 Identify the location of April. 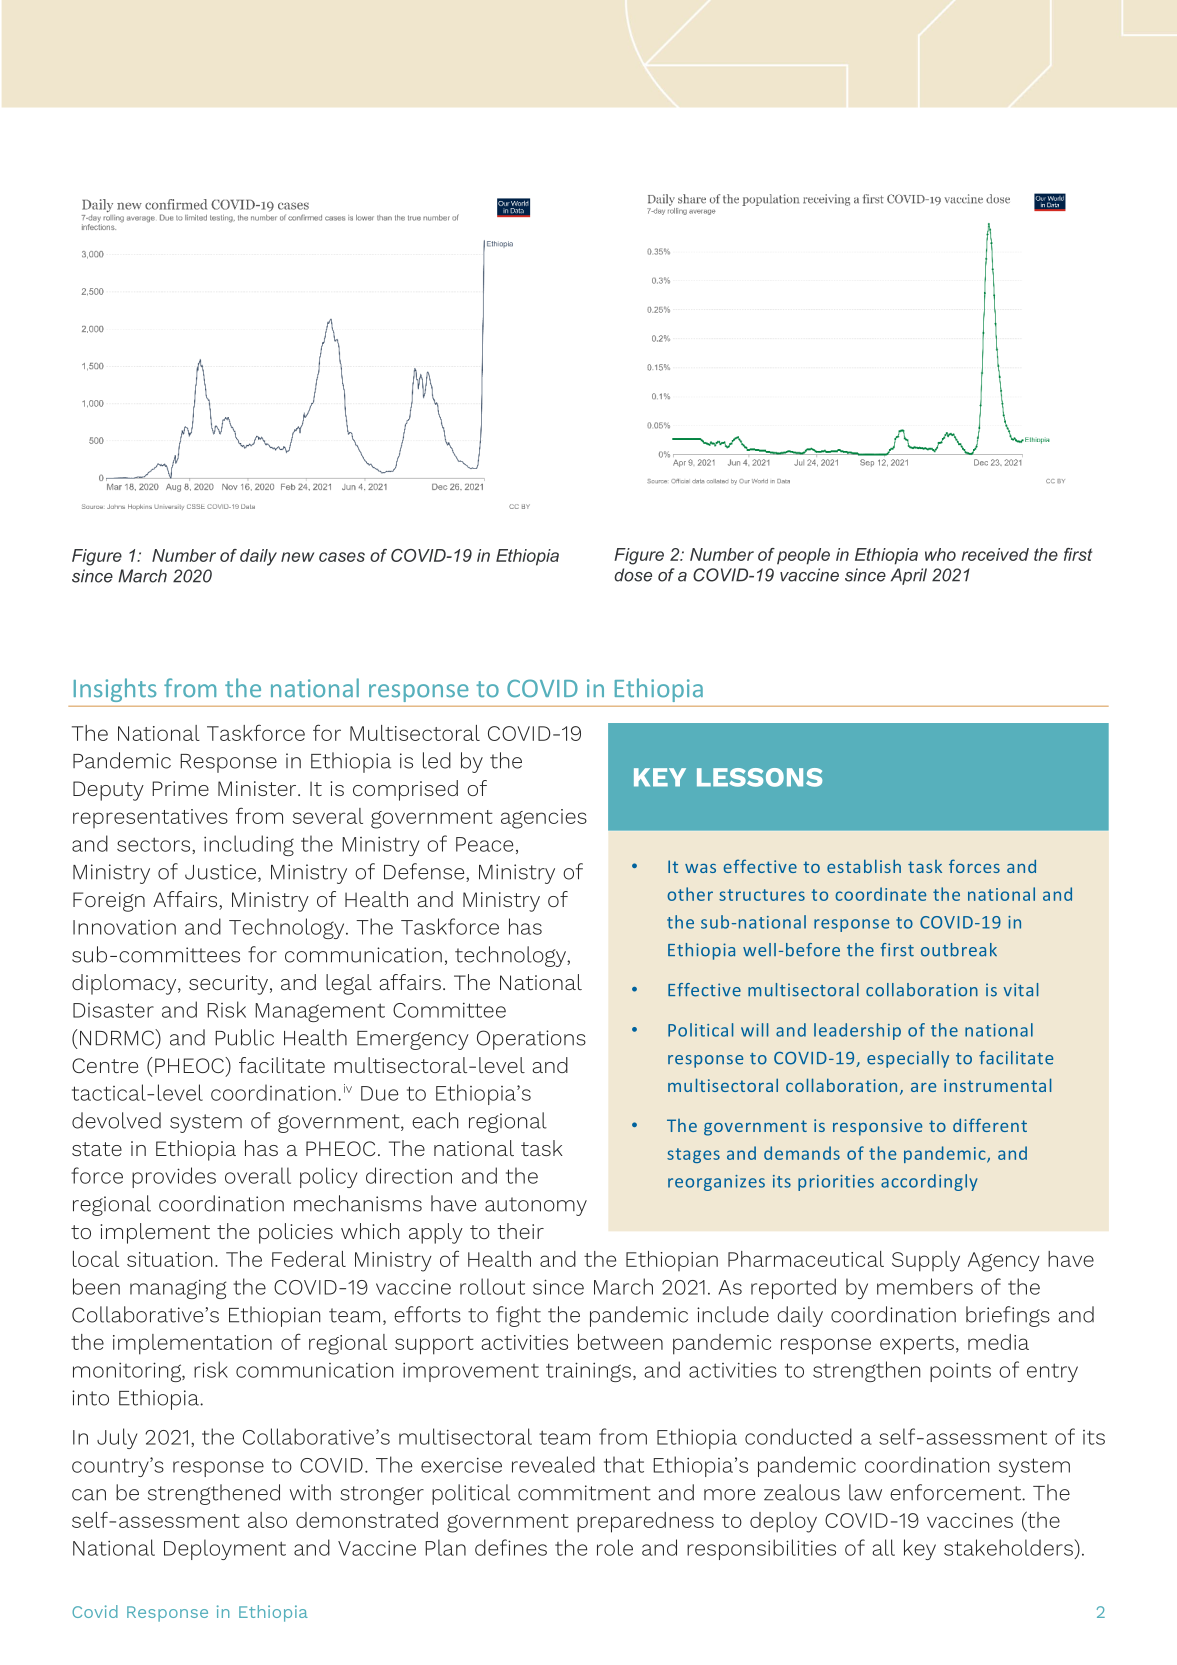
(909, 576).
